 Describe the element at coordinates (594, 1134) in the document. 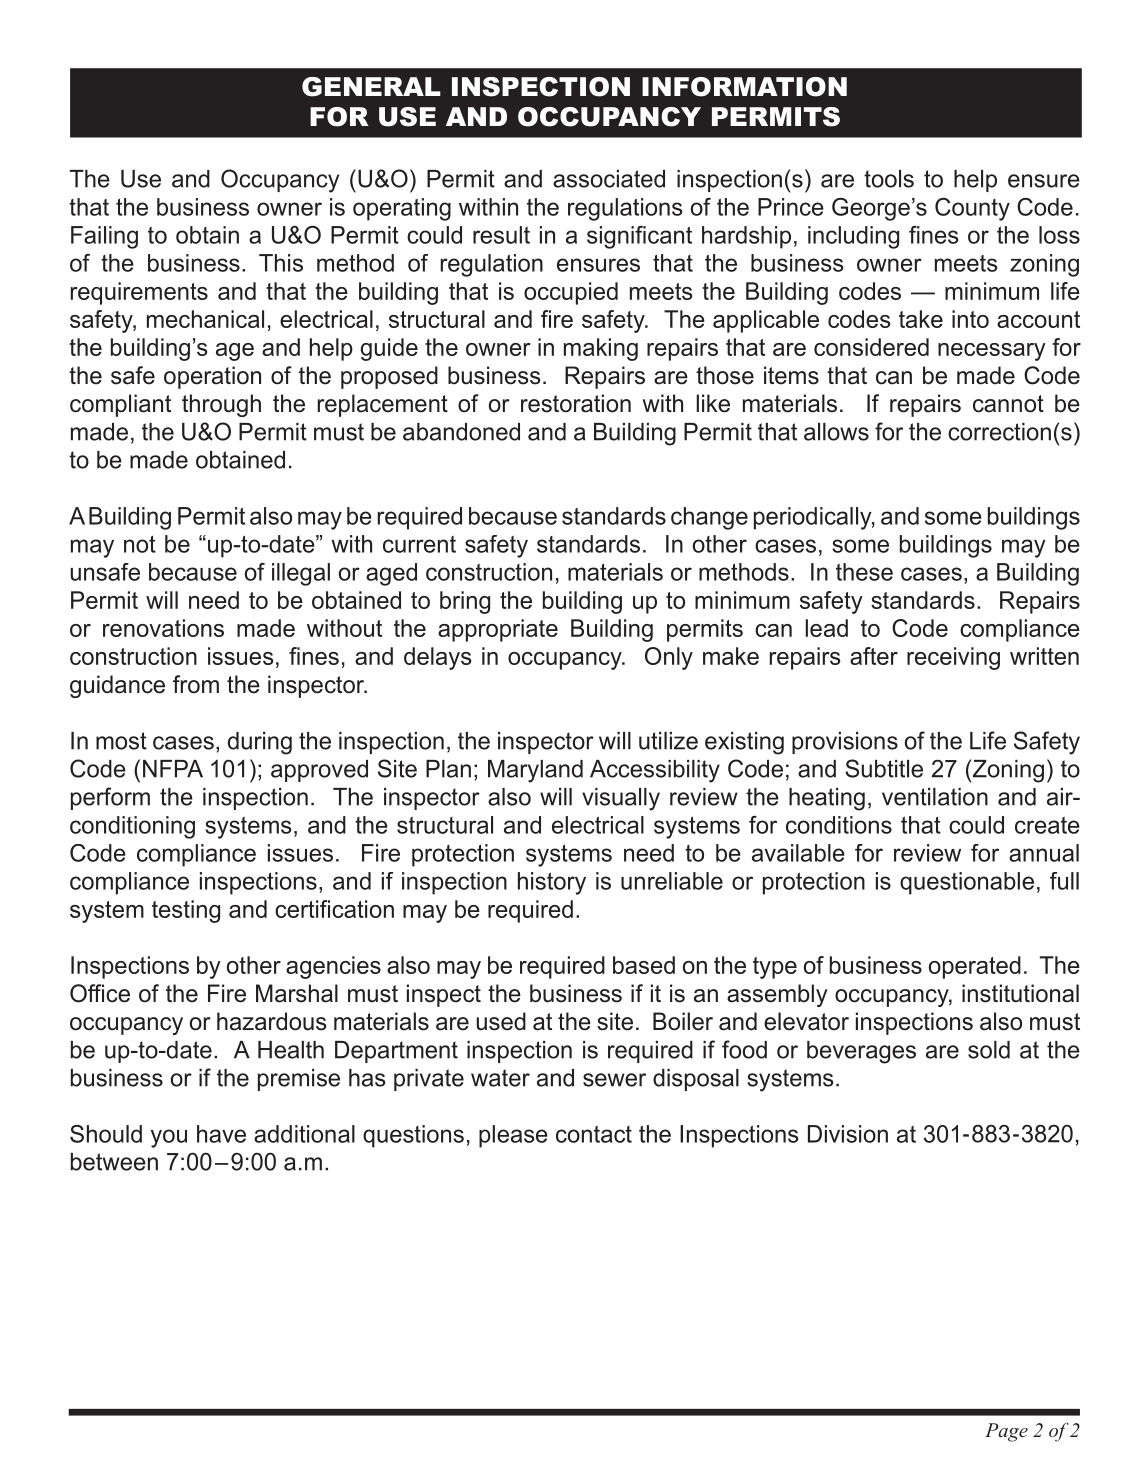

I see `contact` at that location.
